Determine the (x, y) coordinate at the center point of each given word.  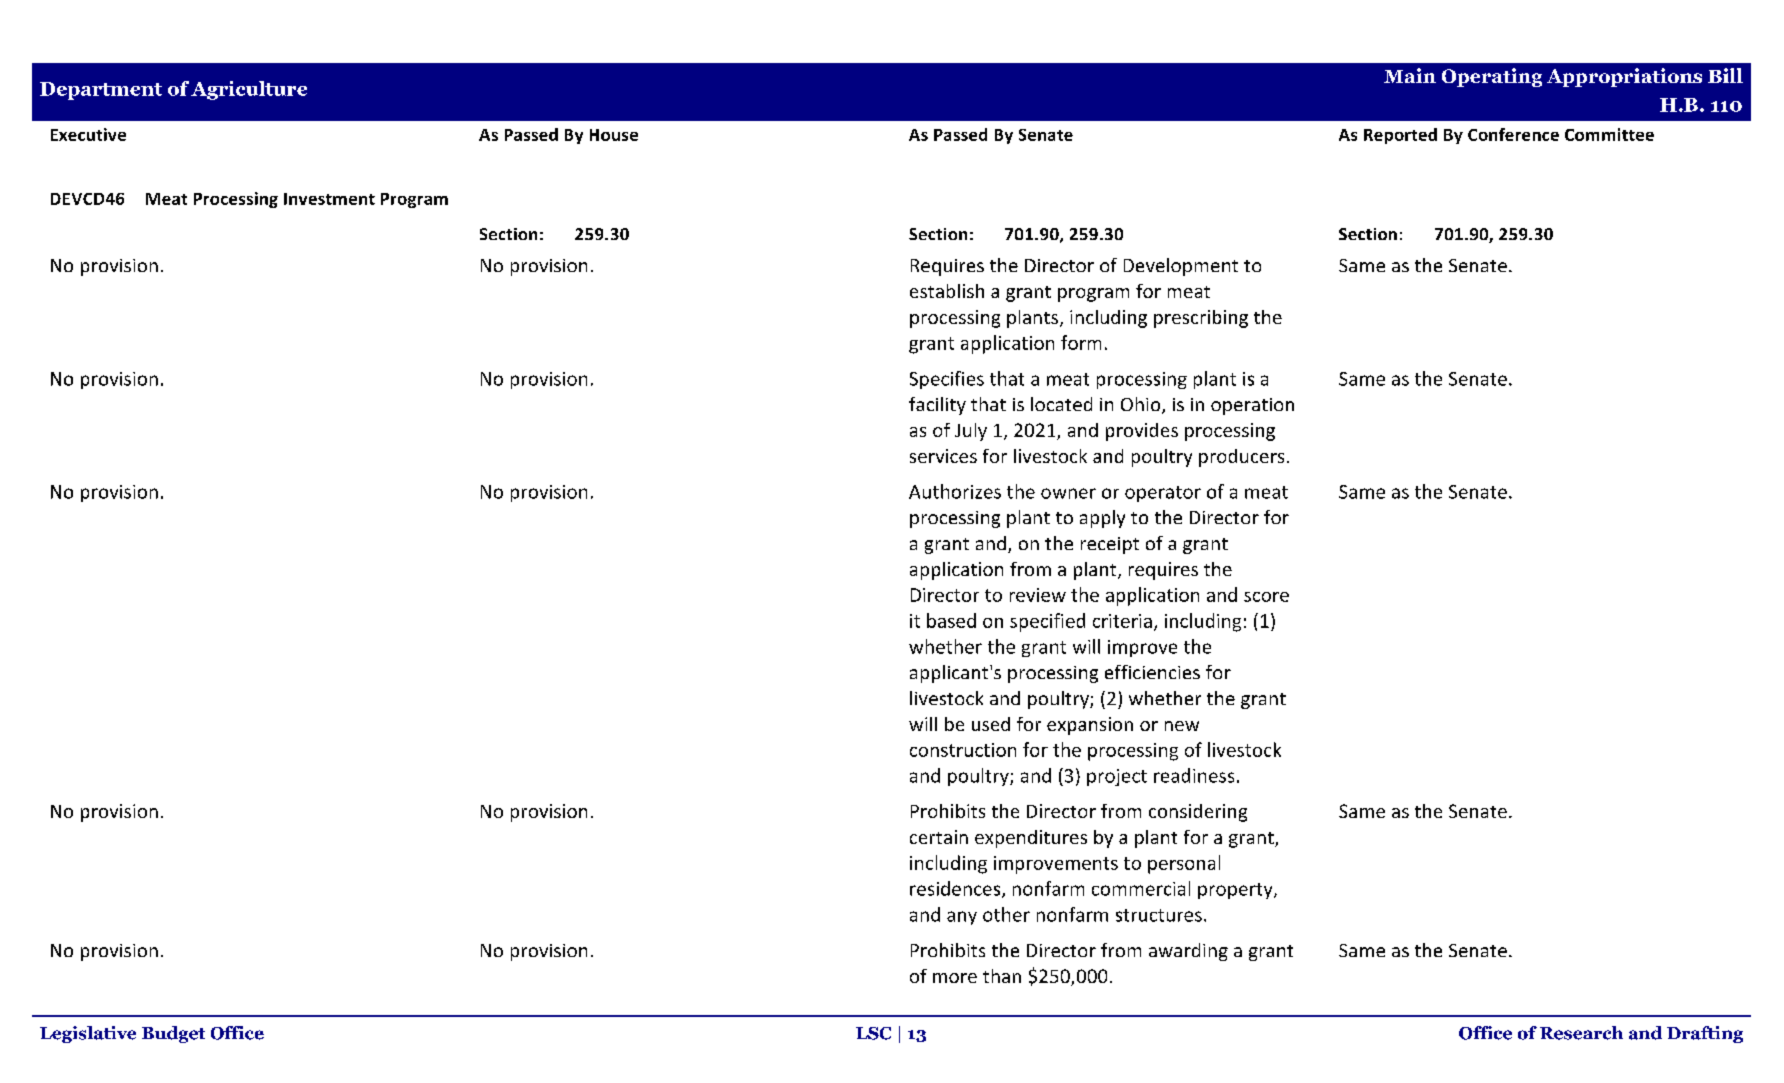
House (614, 135)
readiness (1194, 775)
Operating (1492, 77)
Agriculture (249, 90)
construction (963, 750)
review (1038, 595)
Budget (173, 1034)
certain (939, 837)
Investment (329, 199)
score (1266, 597)
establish (947, 291)
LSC (873, 1033)
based (951, 620)
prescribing (1201, 319)
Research (1581, 1033)
